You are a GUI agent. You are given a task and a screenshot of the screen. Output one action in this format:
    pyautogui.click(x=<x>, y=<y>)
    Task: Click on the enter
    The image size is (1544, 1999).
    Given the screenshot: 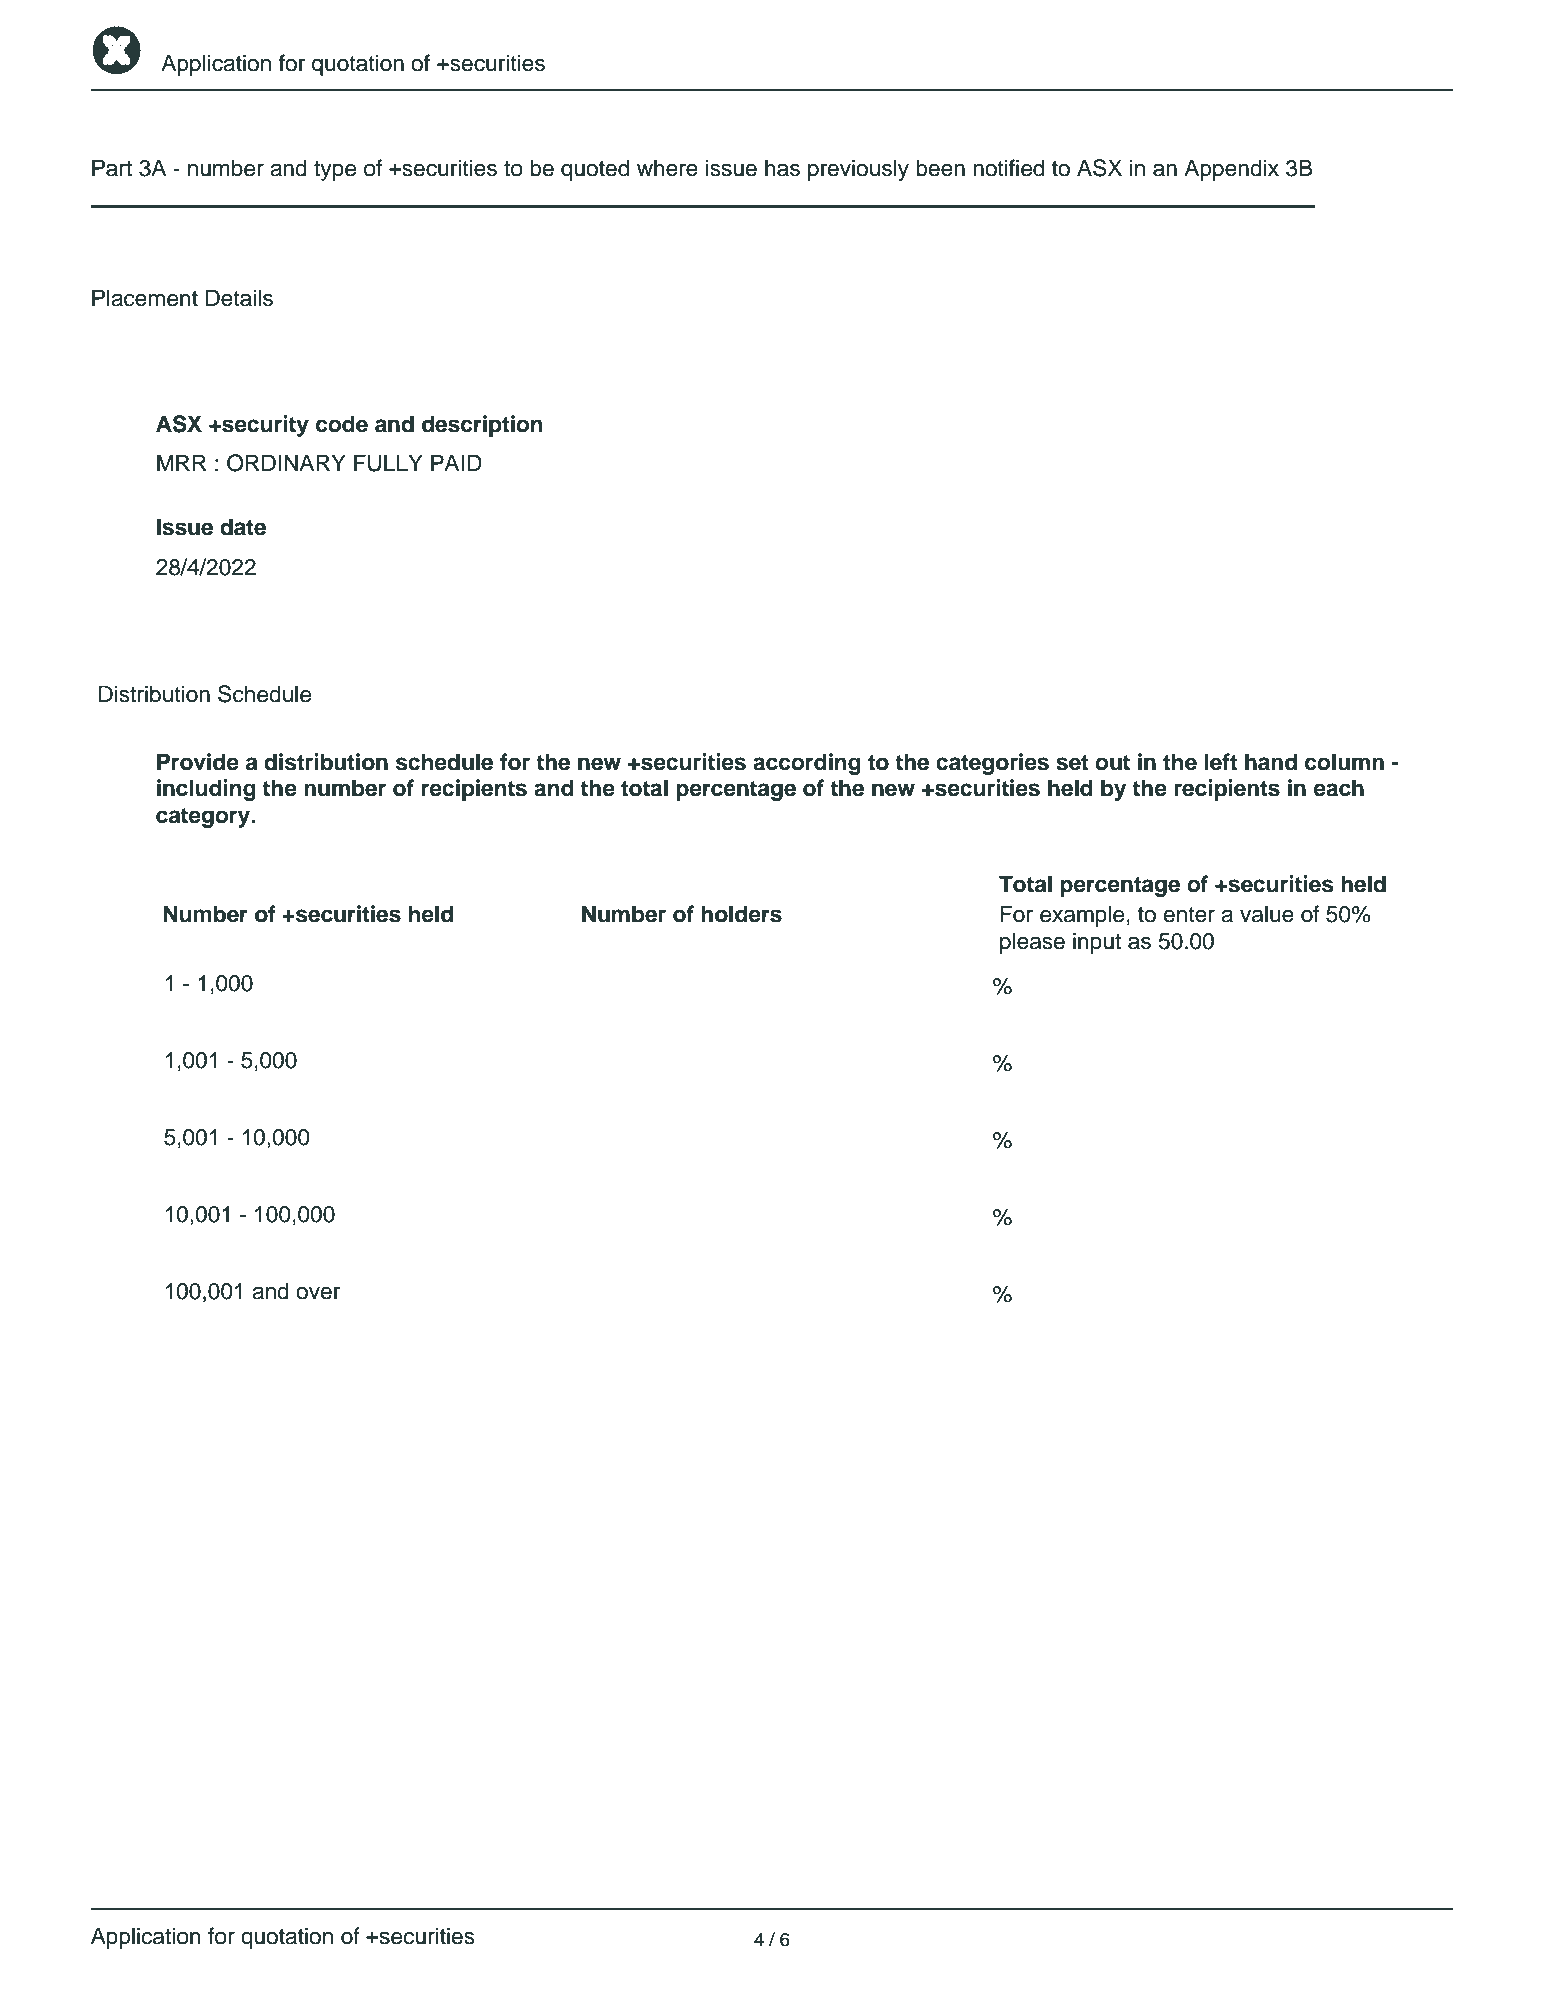 What is the action you would take?
    pyautogui.click(x=1189, y=915)
